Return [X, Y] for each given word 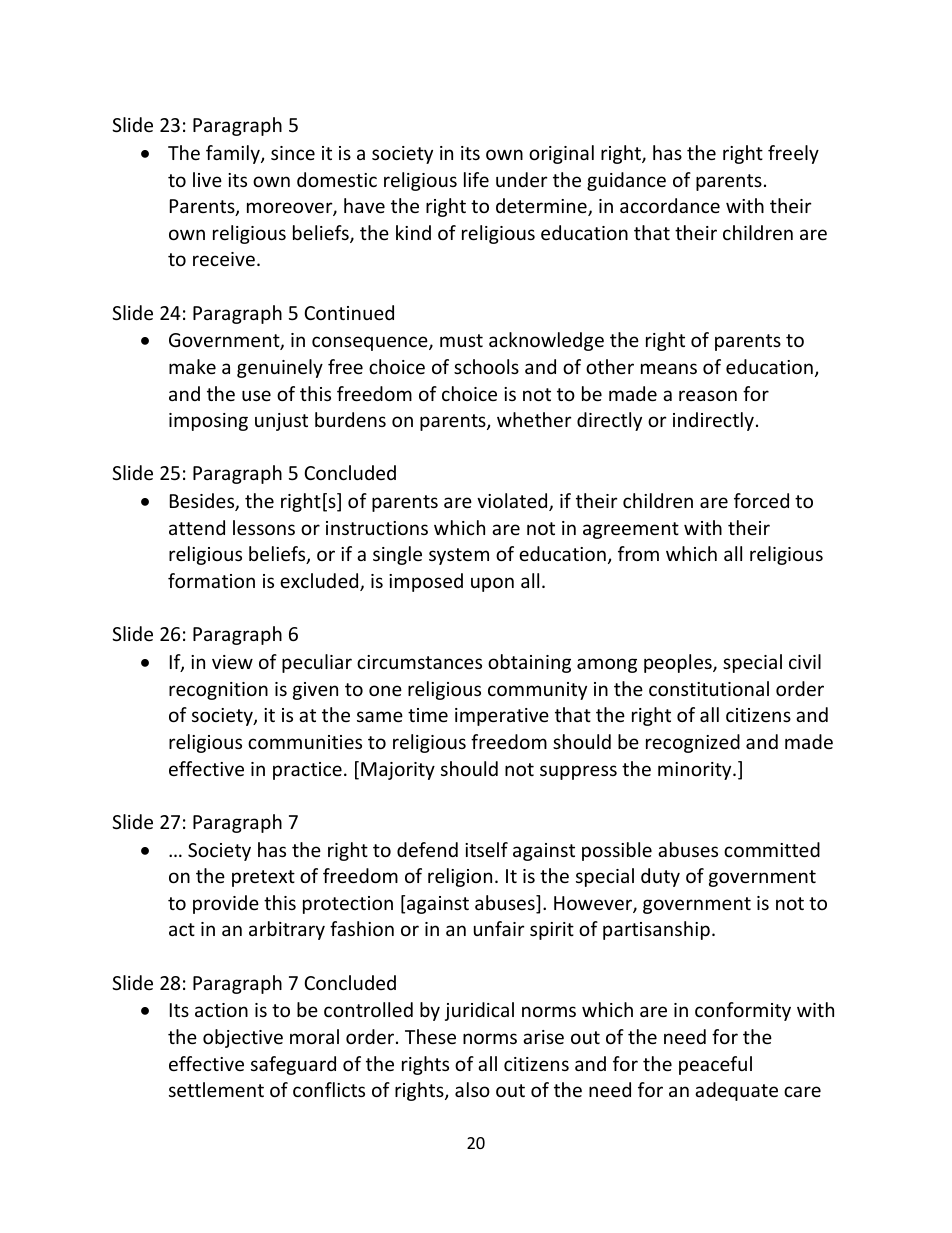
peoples [679, 663]
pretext [263, 878]
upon [492, 584]
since [293, 153]
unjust [281, 422]
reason [708, 395]
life [476, 179]
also [472, 1089]
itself [486, 849]
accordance [670, 205]
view [232, 662]
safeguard [293, 1065]
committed [772, 849]
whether [534, 419]
